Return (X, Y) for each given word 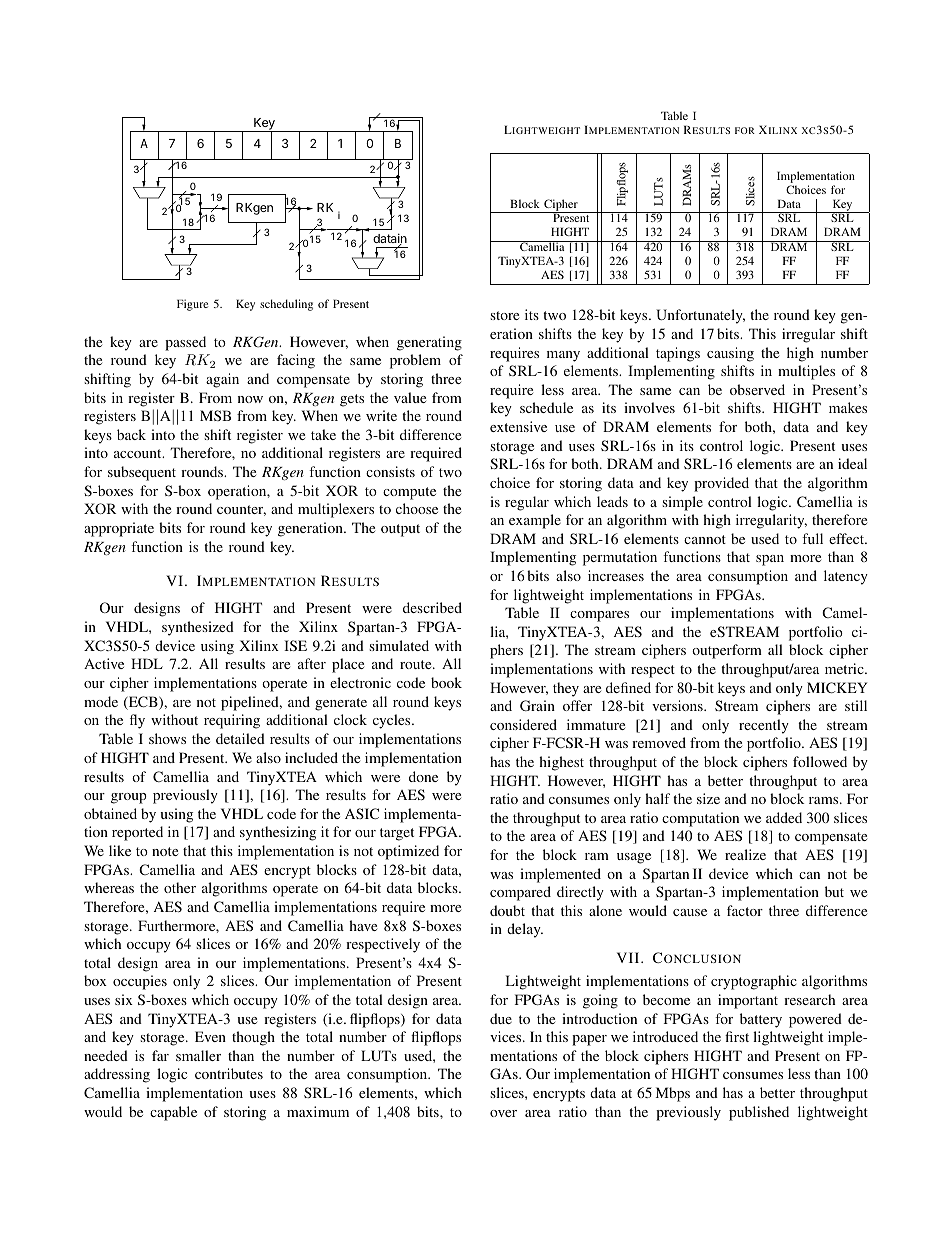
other (180, 887)
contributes (229, 1073)
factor (745, 910)
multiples (806, 372)
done (423, 776)
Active (104, 663)
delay (525, 930)
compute (409, 493)
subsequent (142, 473)
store (504, 315)
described (432, 607)
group (129, 798)
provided (721, 484)
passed (185, 343)
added (784, 817)
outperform (727, 651)
